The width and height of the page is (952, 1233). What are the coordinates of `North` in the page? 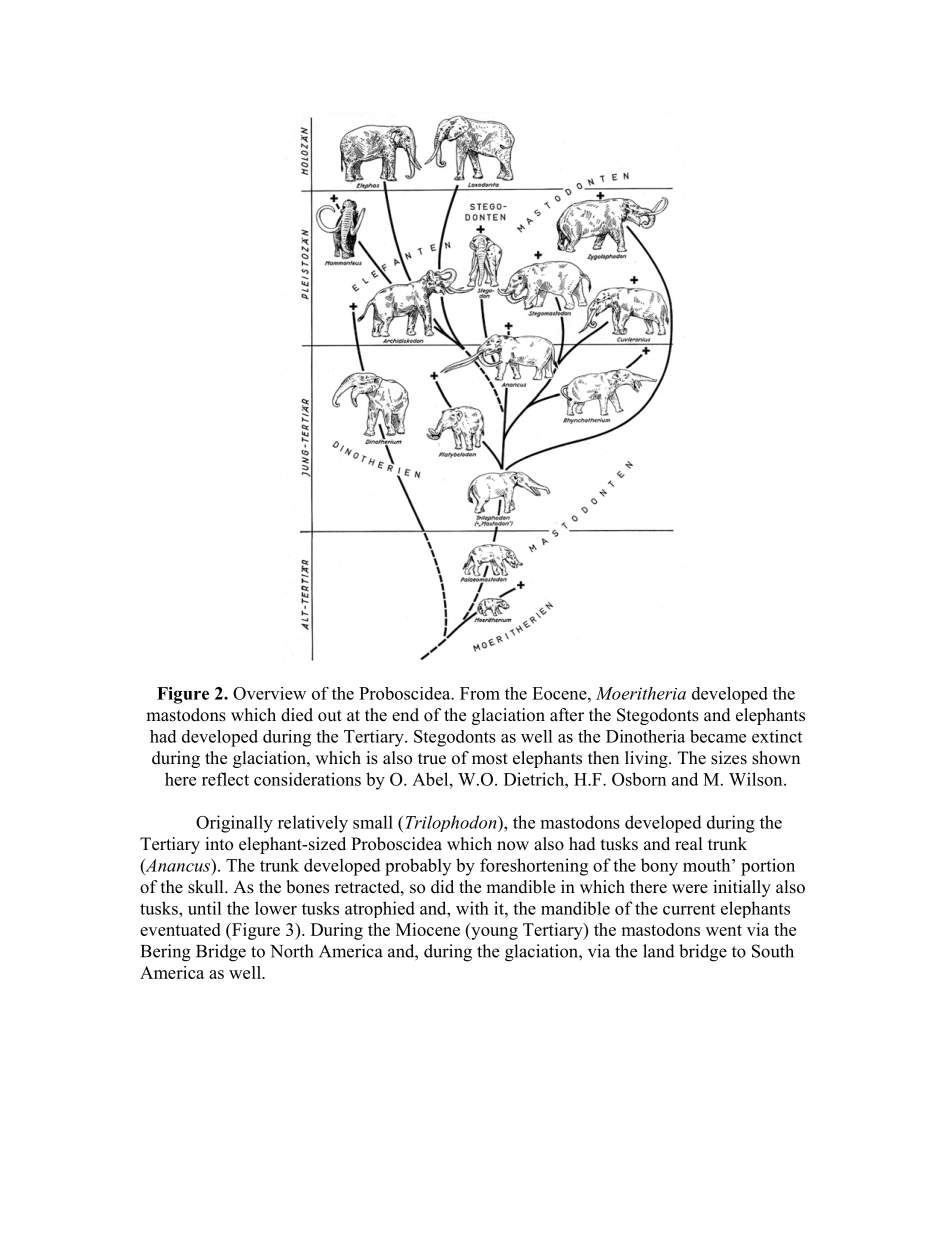 It's located at (291, 951).
